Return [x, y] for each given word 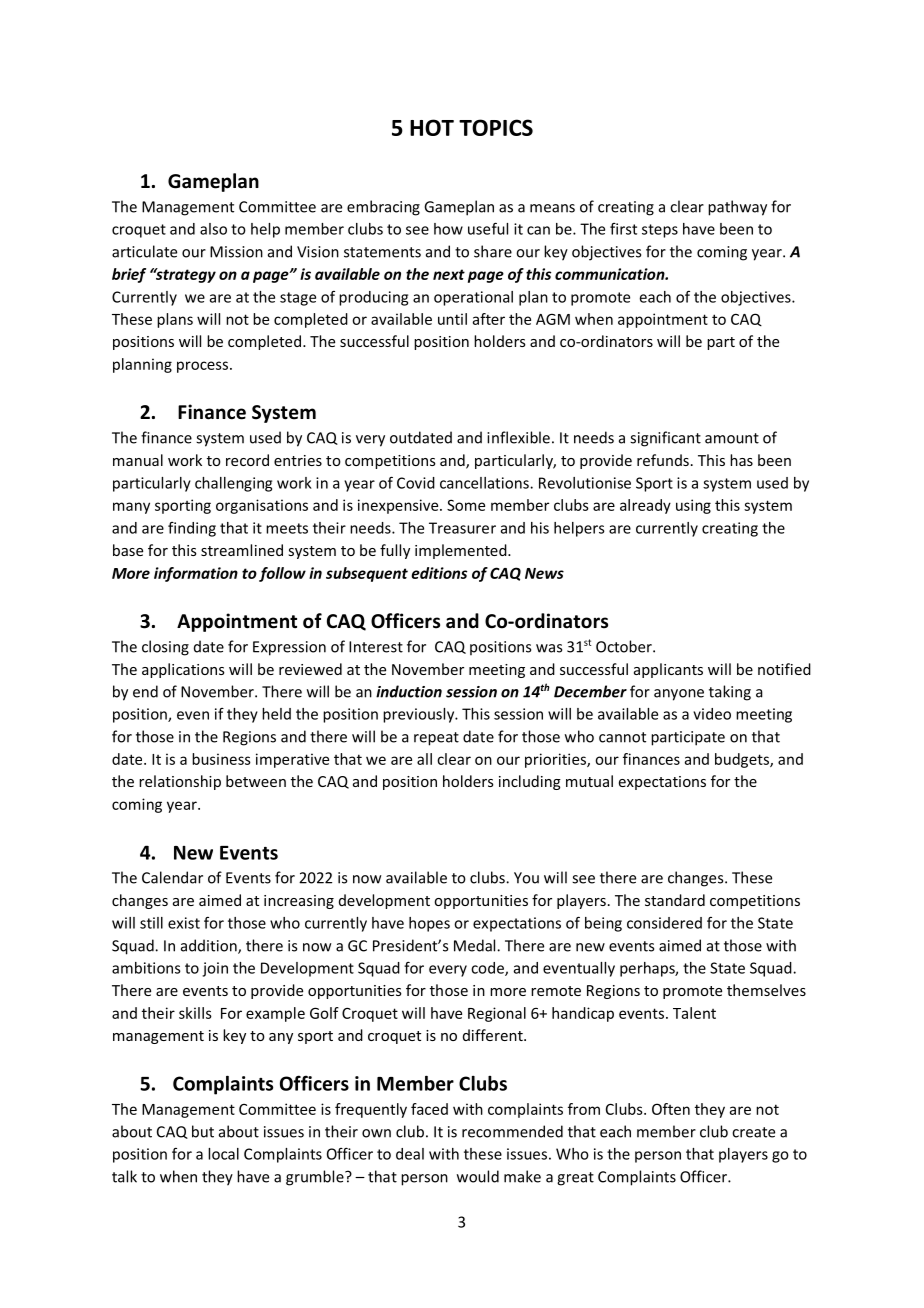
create [753, 1132]
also [213, 229]
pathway [737, 208]
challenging [233, 484]
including [530, 782]
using [693, 506]
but [203, 1131]
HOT [432, 127]
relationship [180, 782]
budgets [743, 760]
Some [466, 505]
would [478, 1176]
